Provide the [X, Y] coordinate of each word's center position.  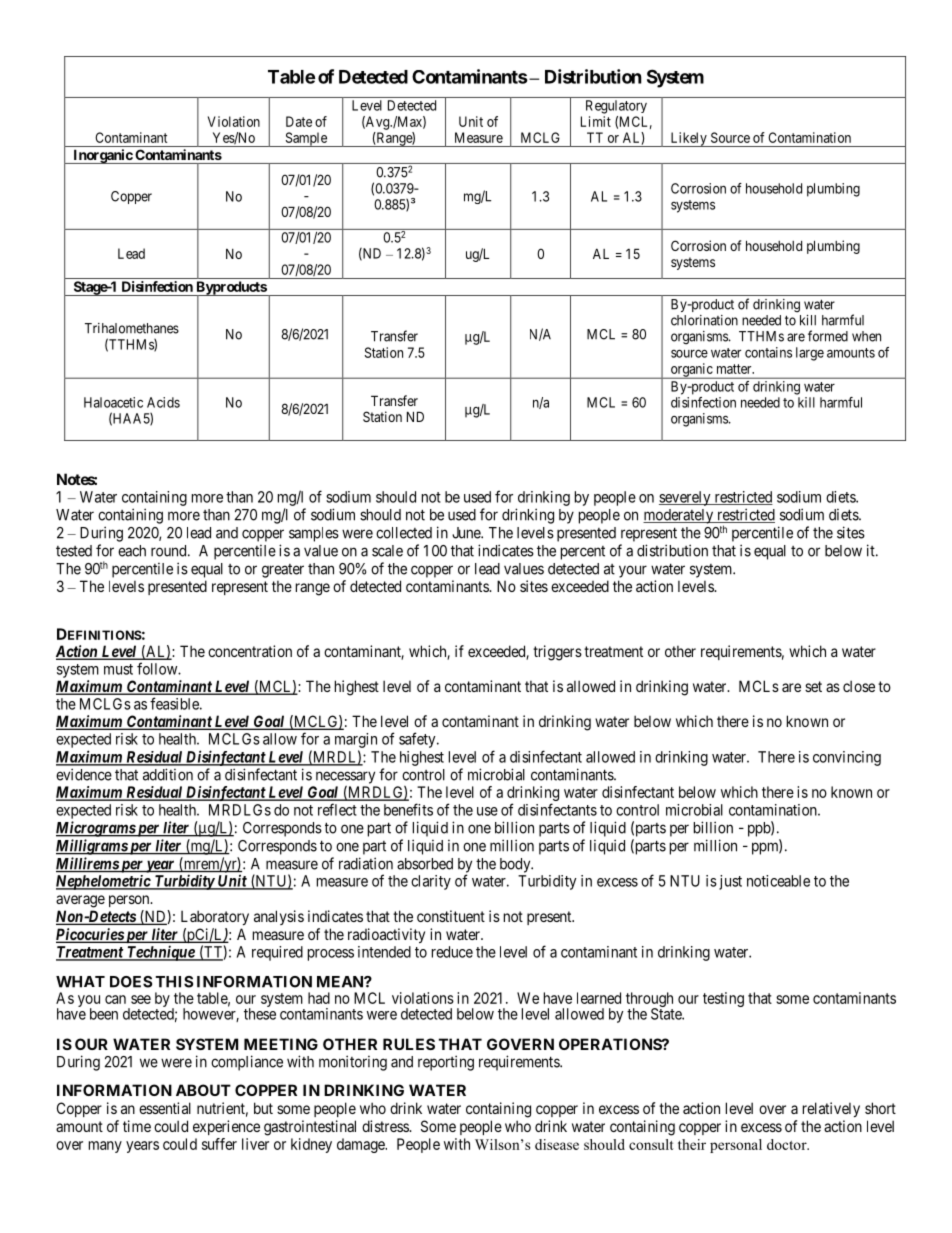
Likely [688, 139]
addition [168, 774]
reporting [446, 1063]
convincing [847, 758]
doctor [788, 1144]
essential [165, 1108]
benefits [408, 809]
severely [686, 498]
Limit [596, 121]
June [467, 533]
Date [299, 121]
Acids [163, 402]
